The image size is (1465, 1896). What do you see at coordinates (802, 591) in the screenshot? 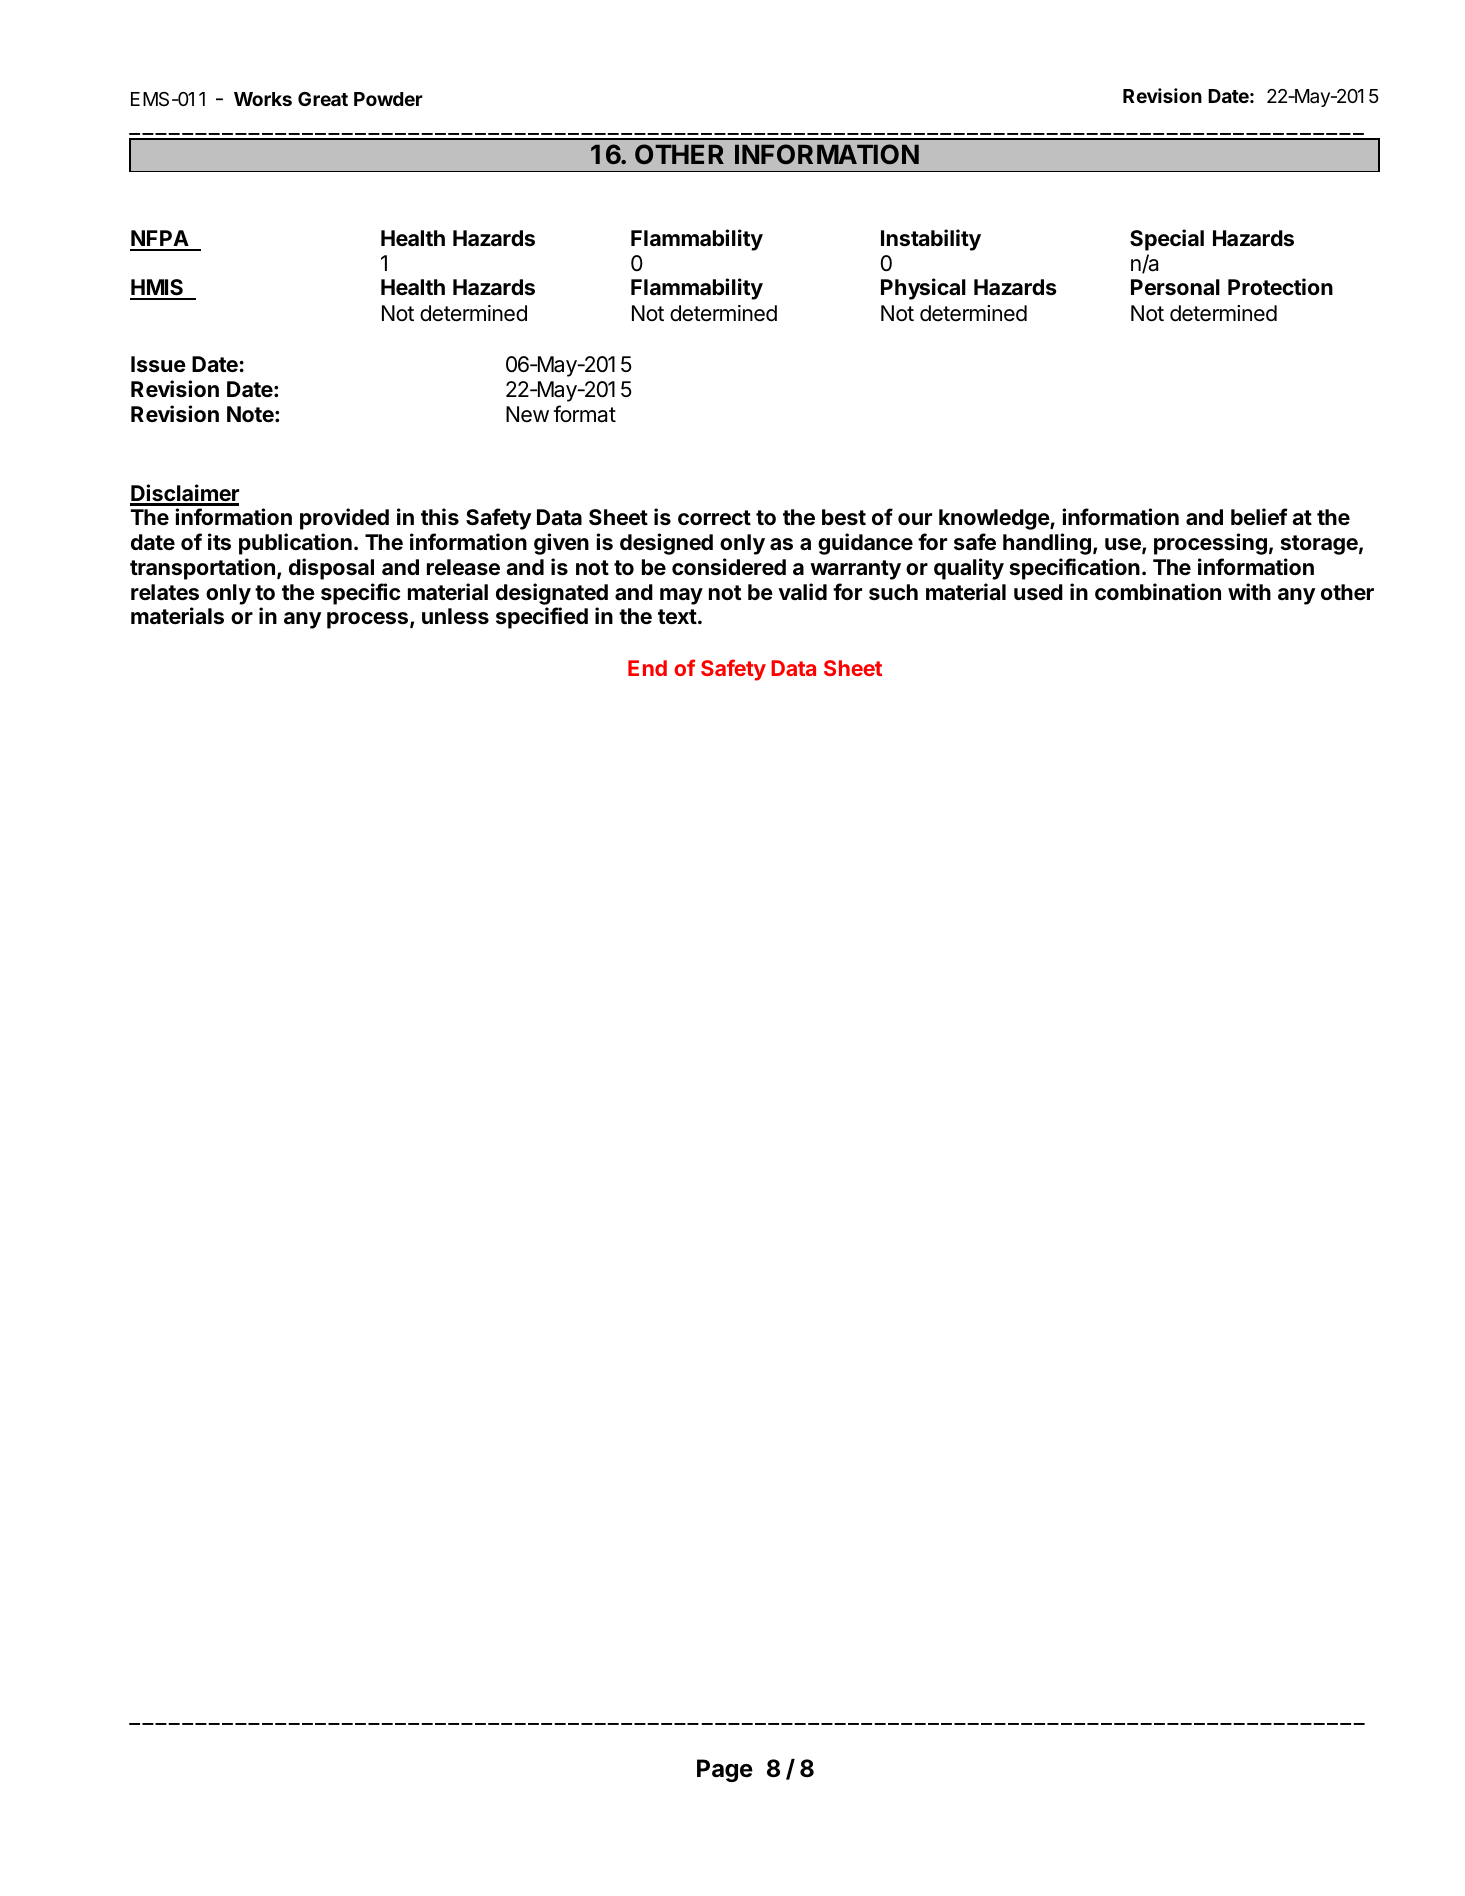
I see `valid` at bounding box center [802, 591].
